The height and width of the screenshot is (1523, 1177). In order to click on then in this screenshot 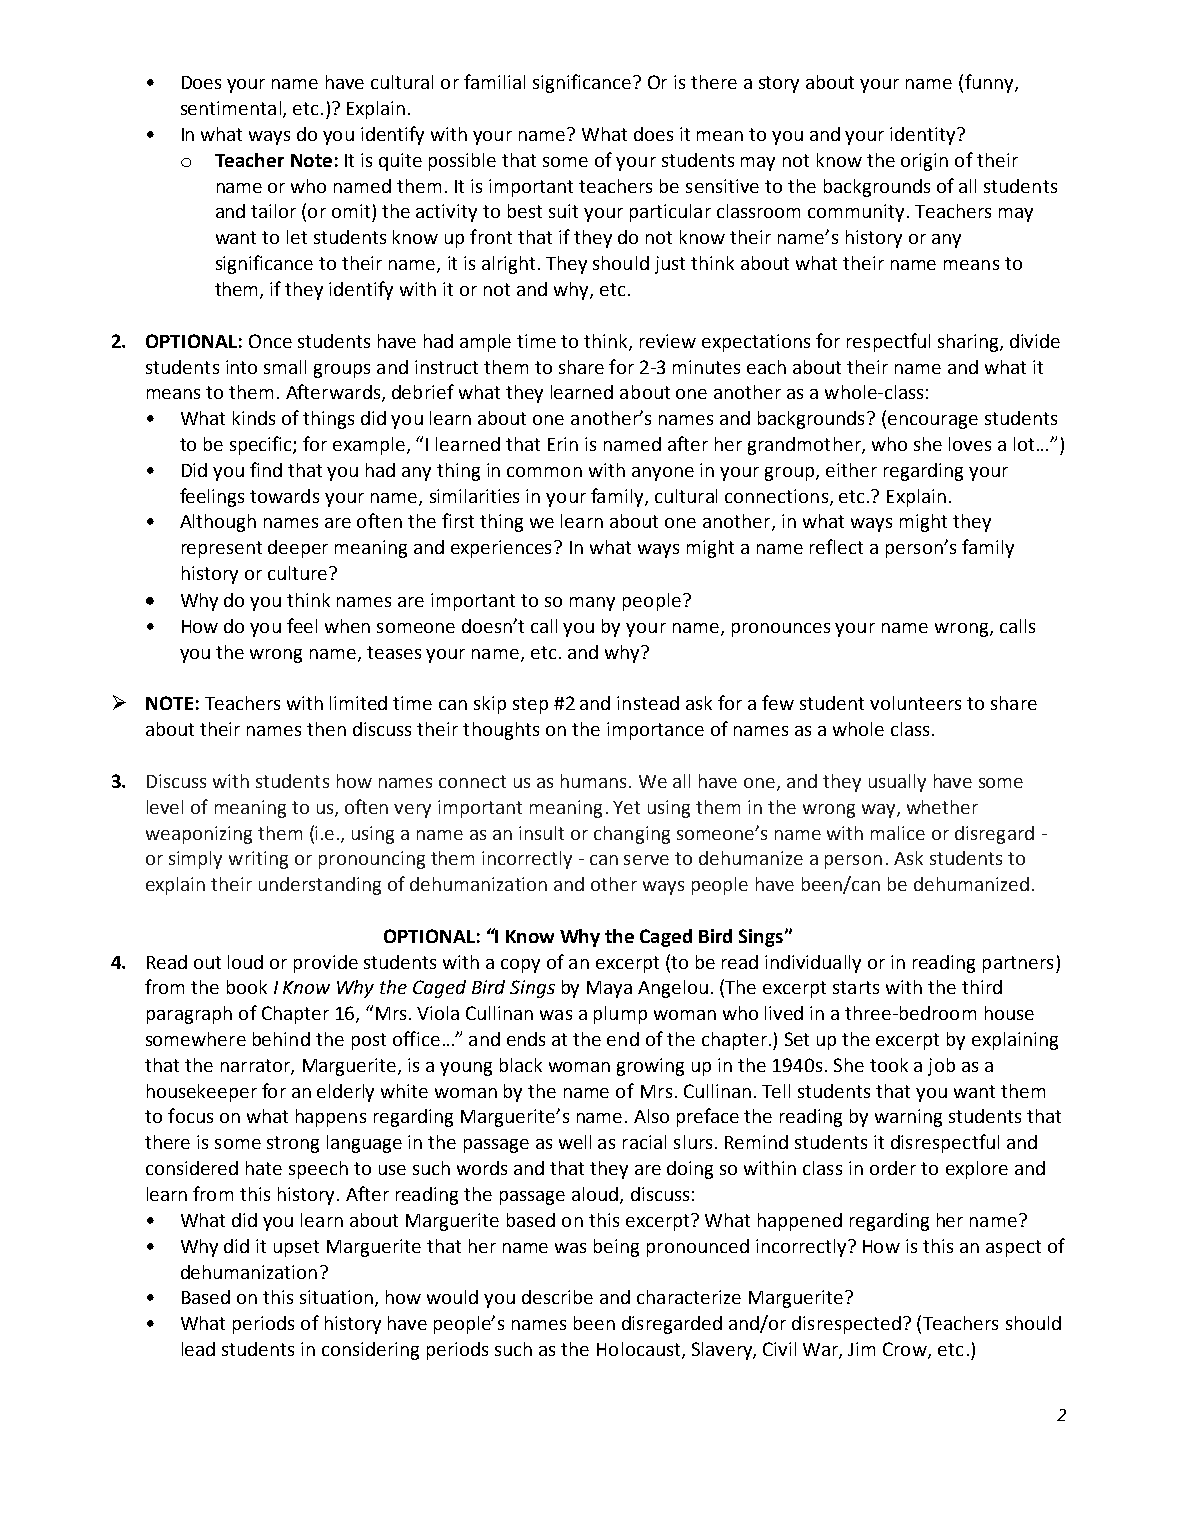, I will do `click(326, 729)`.
